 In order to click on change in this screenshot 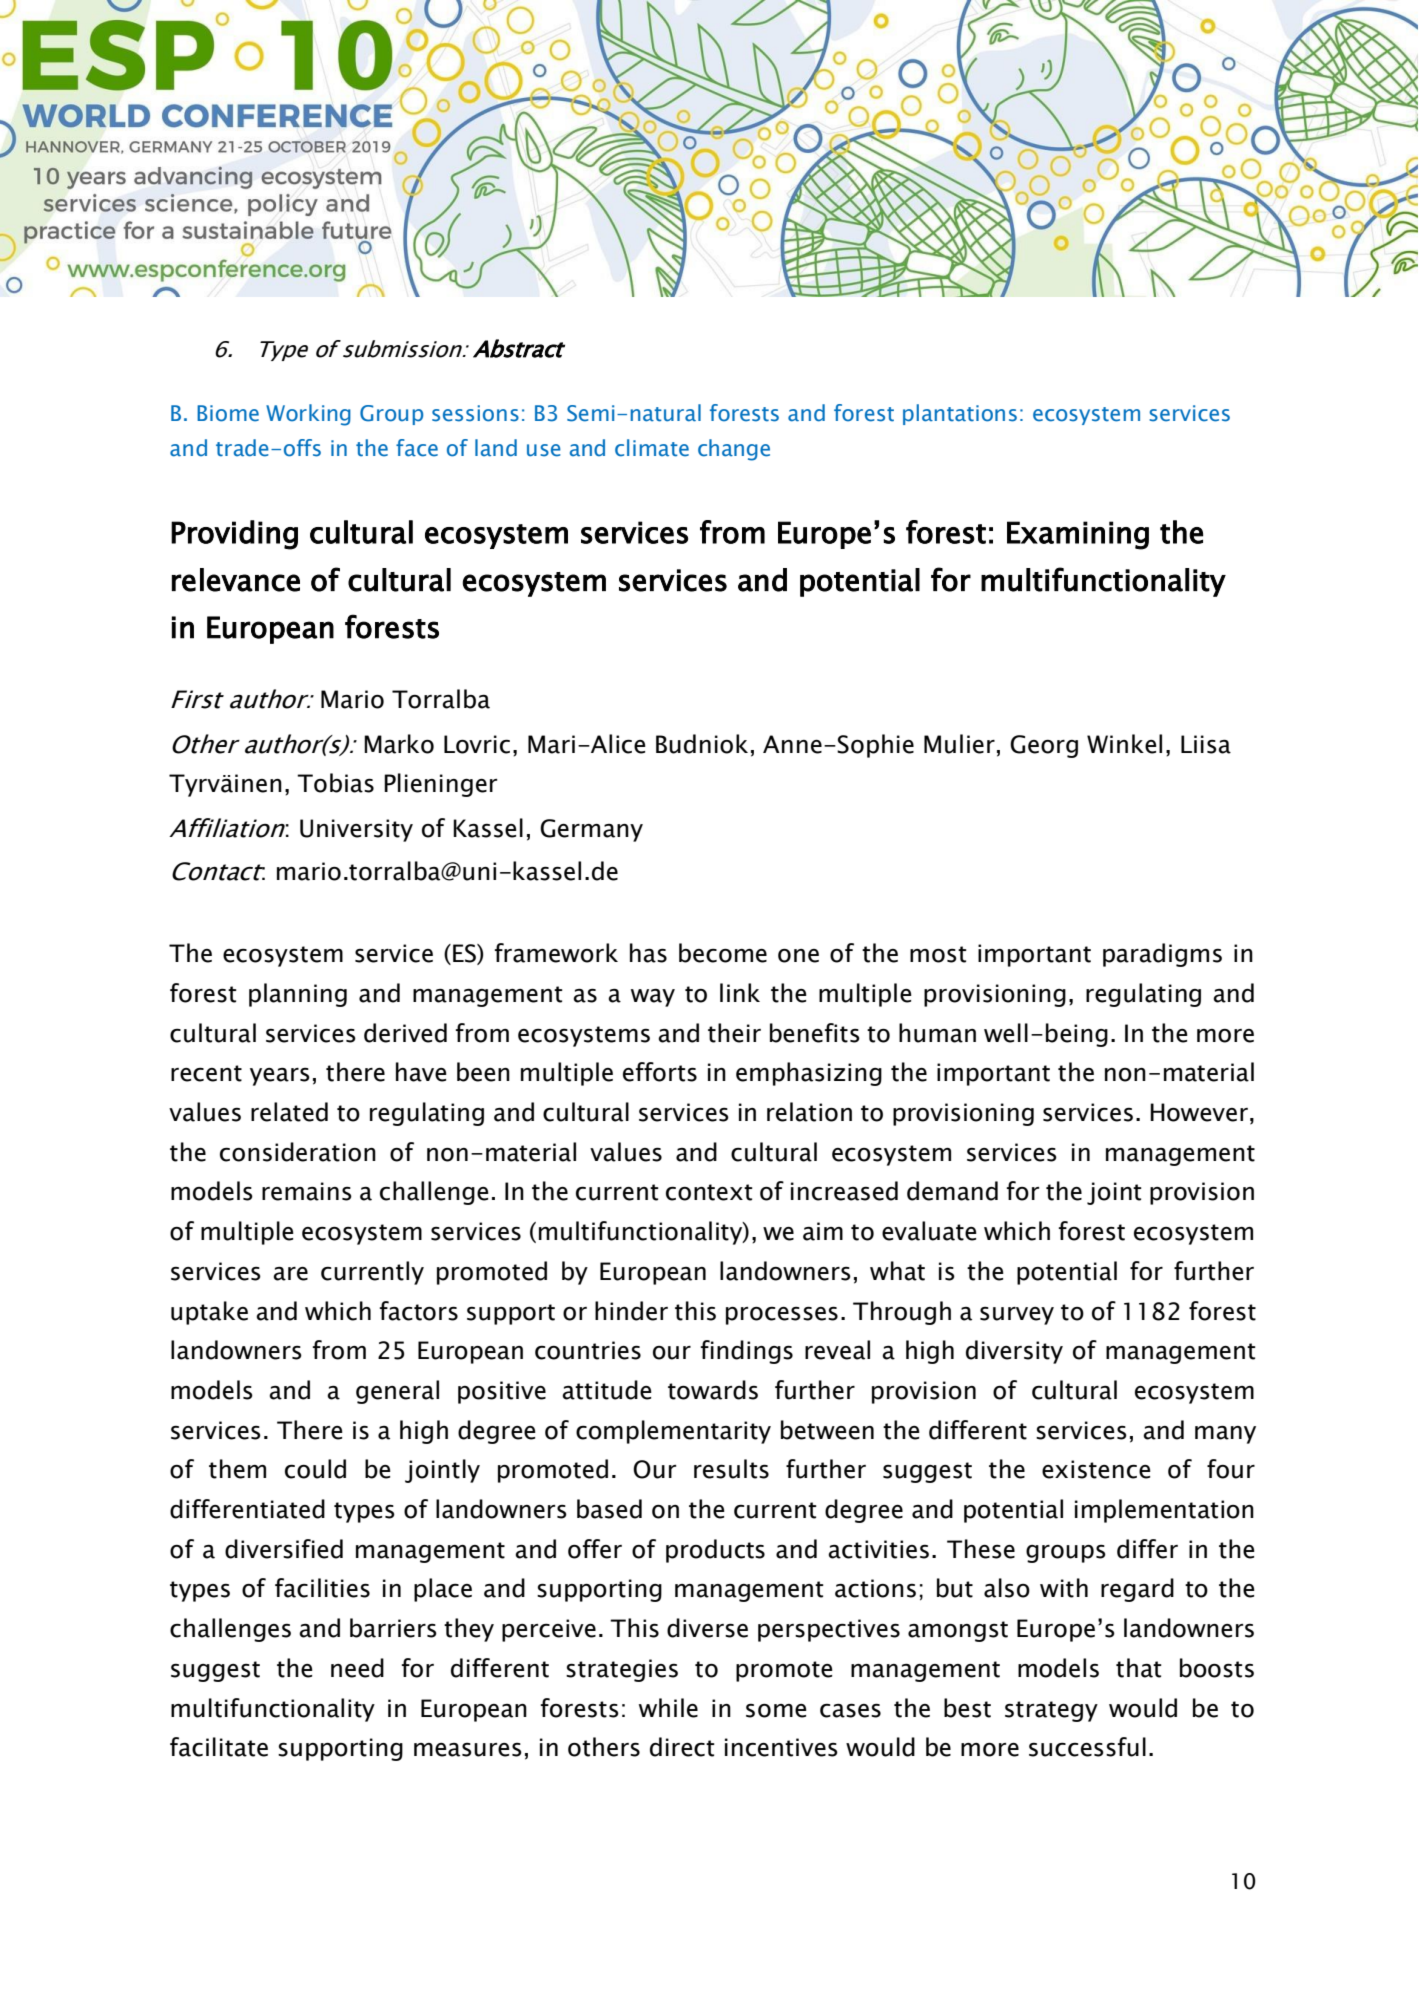, I will do `click(734, 450)`.
